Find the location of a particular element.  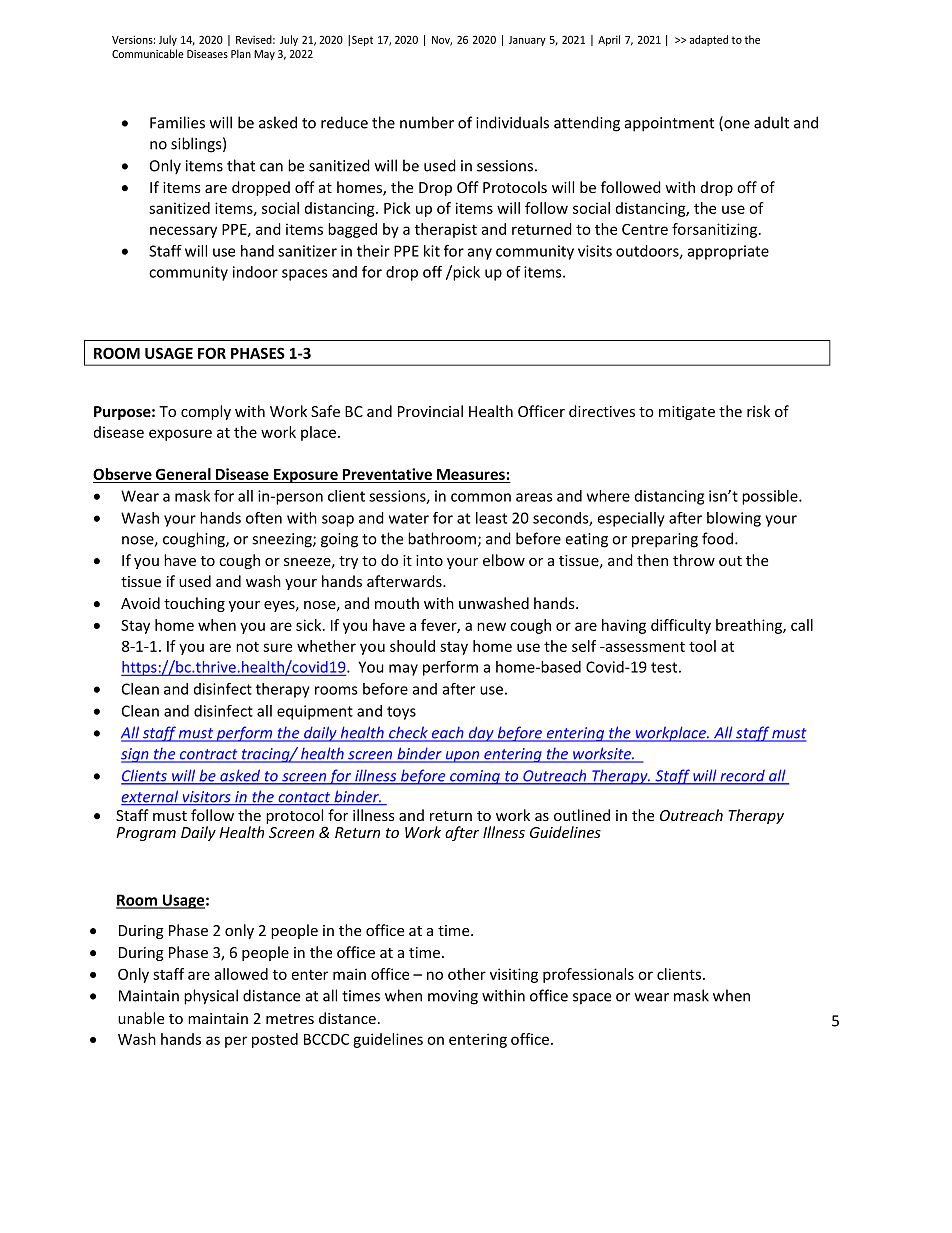

often is located at coordinates (264, 518).
